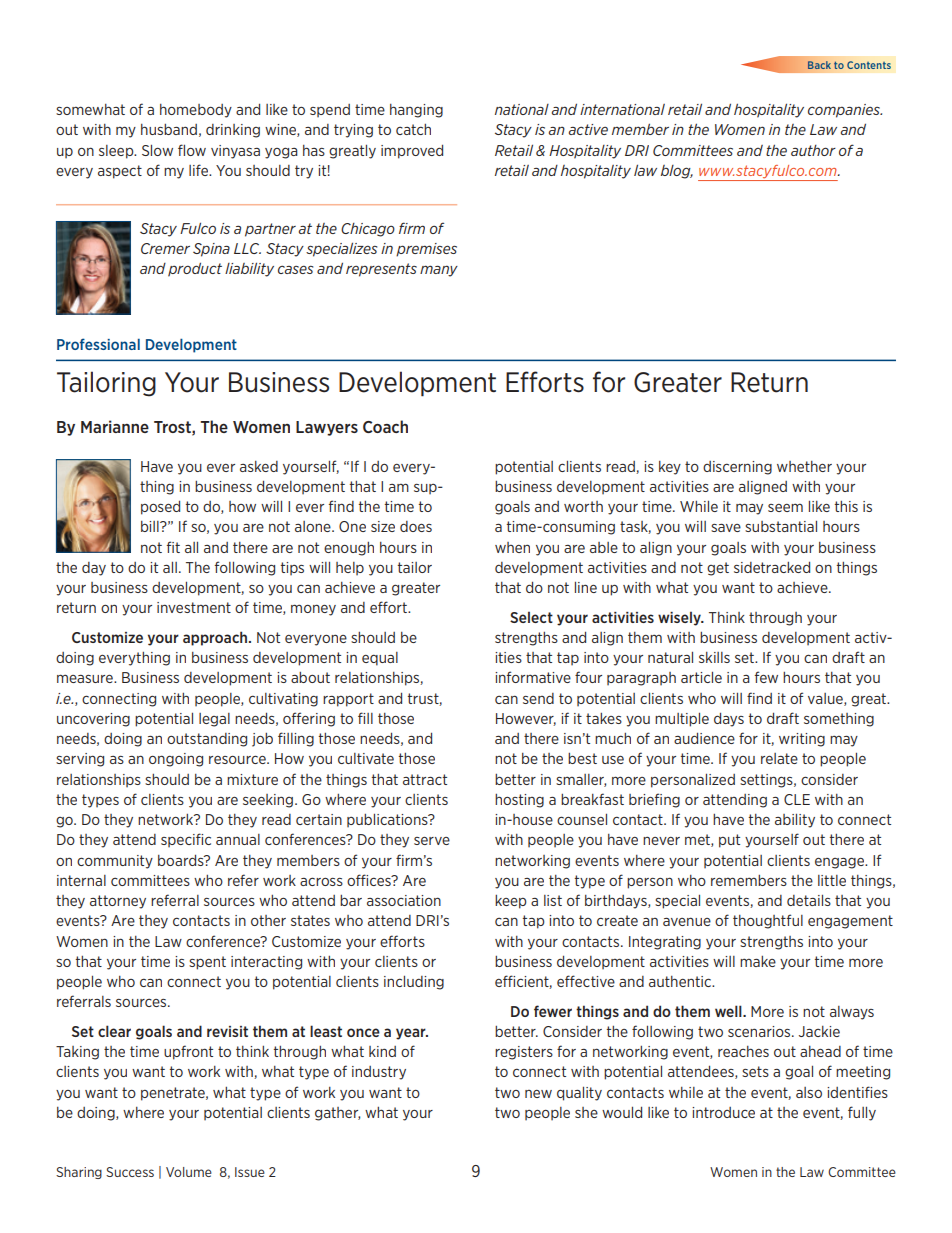 The image size is (952, 1233). Describe the element at coordinates (98, 344) in the screenshot. I see `Professional` at that location.
